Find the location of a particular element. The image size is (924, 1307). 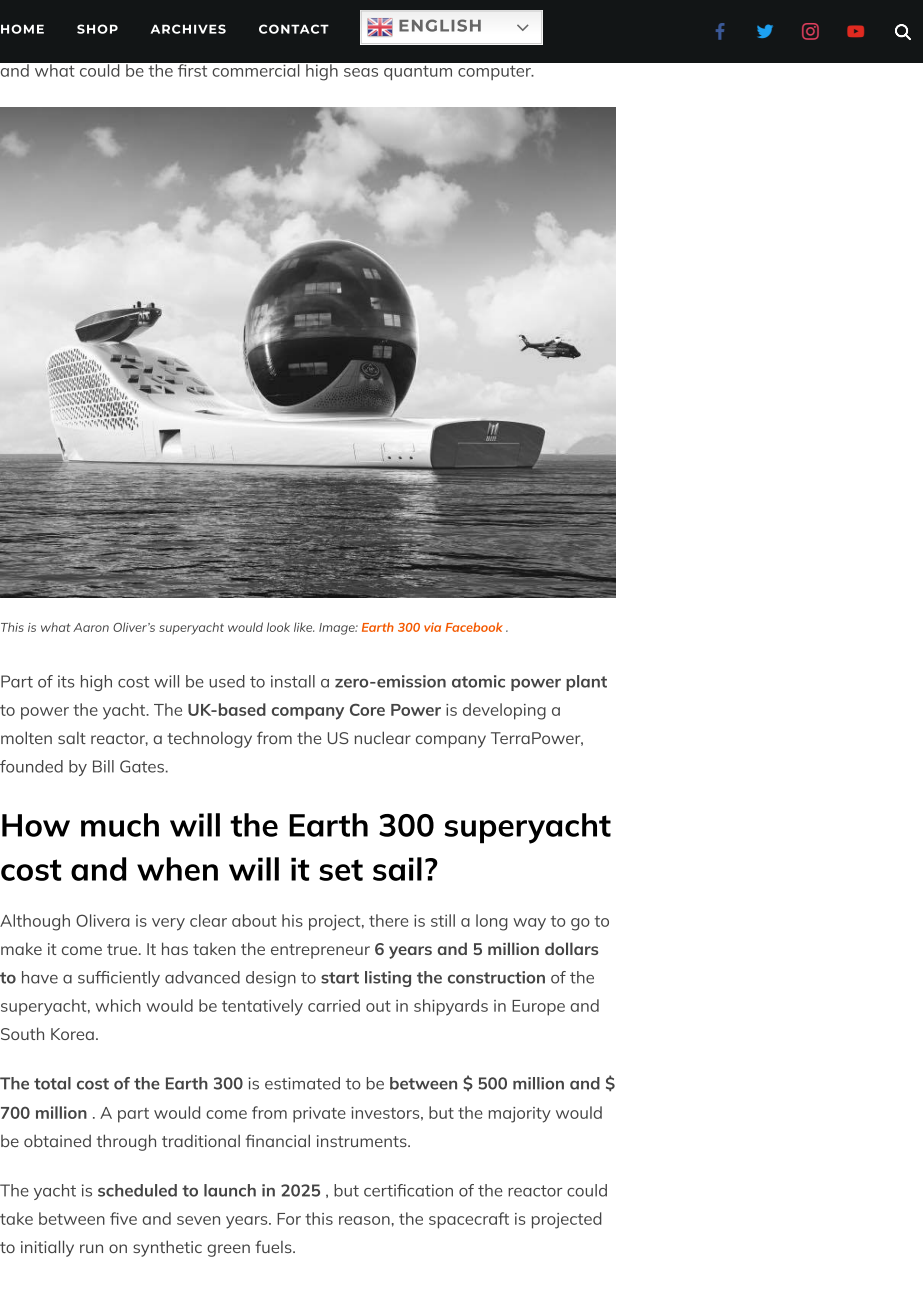

like is located at coordinates (304, 627).
